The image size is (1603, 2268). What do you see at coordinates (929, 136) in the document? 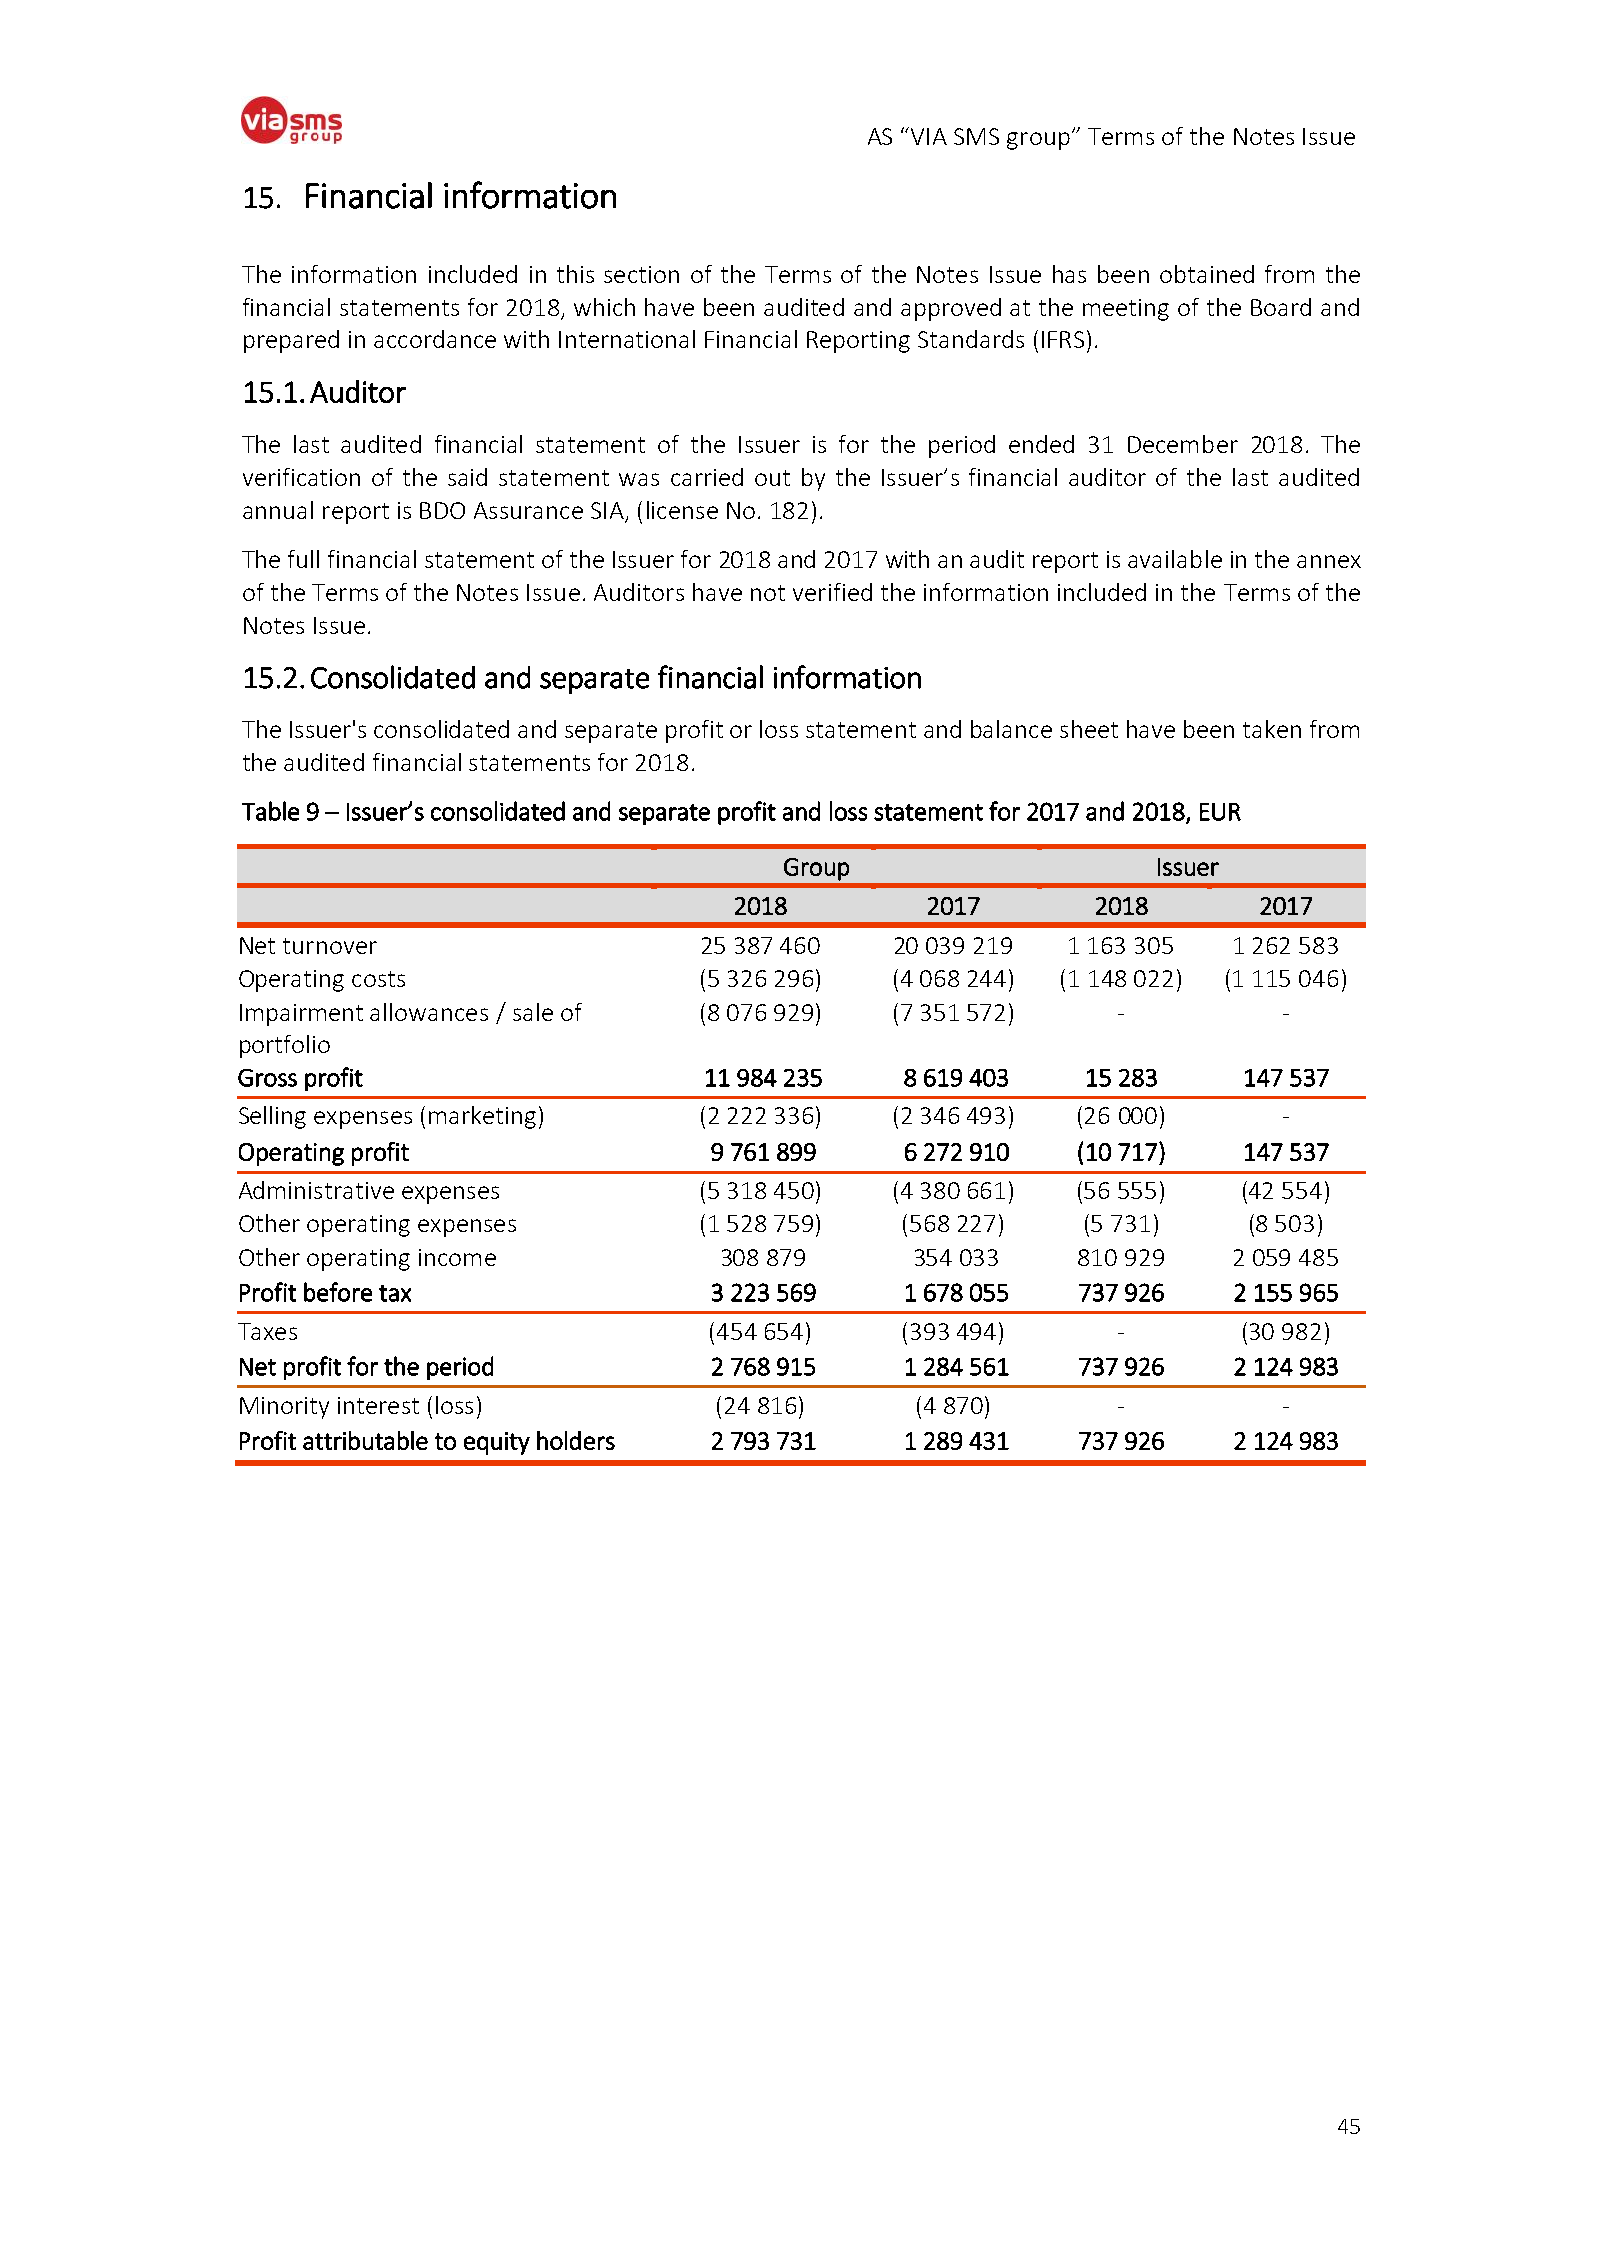
I see `VIA` at bounding box center [929, 136].
